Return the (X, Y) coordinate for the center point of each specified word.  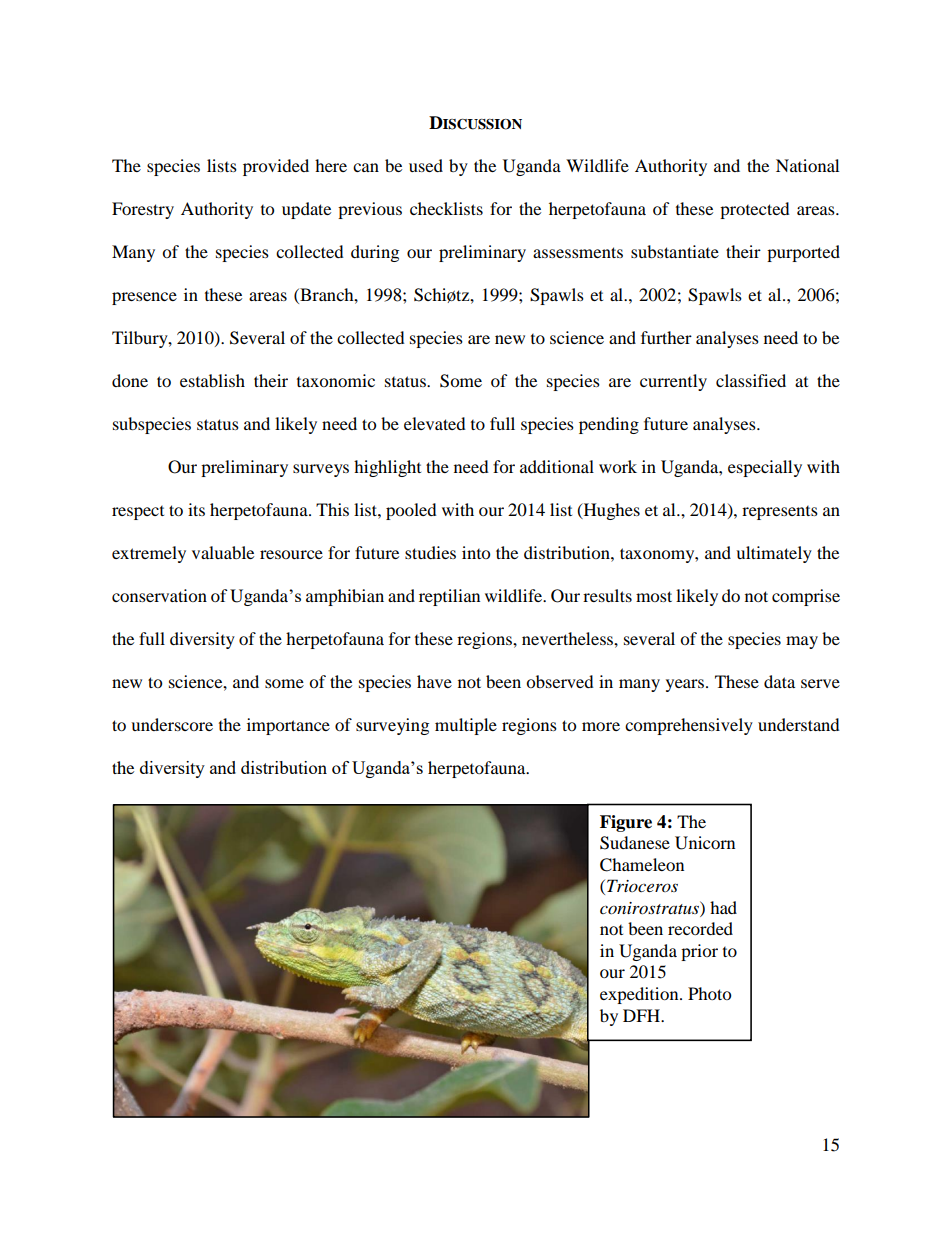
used (426, 165)
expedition (640, 995)
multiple (466, 726)
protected (755, 210)
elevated (435, 423)
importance (288, 726)
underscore (172, 724)
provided (276, 167)
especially (765, 468)
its (196, 509)
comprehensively (689, 726)
